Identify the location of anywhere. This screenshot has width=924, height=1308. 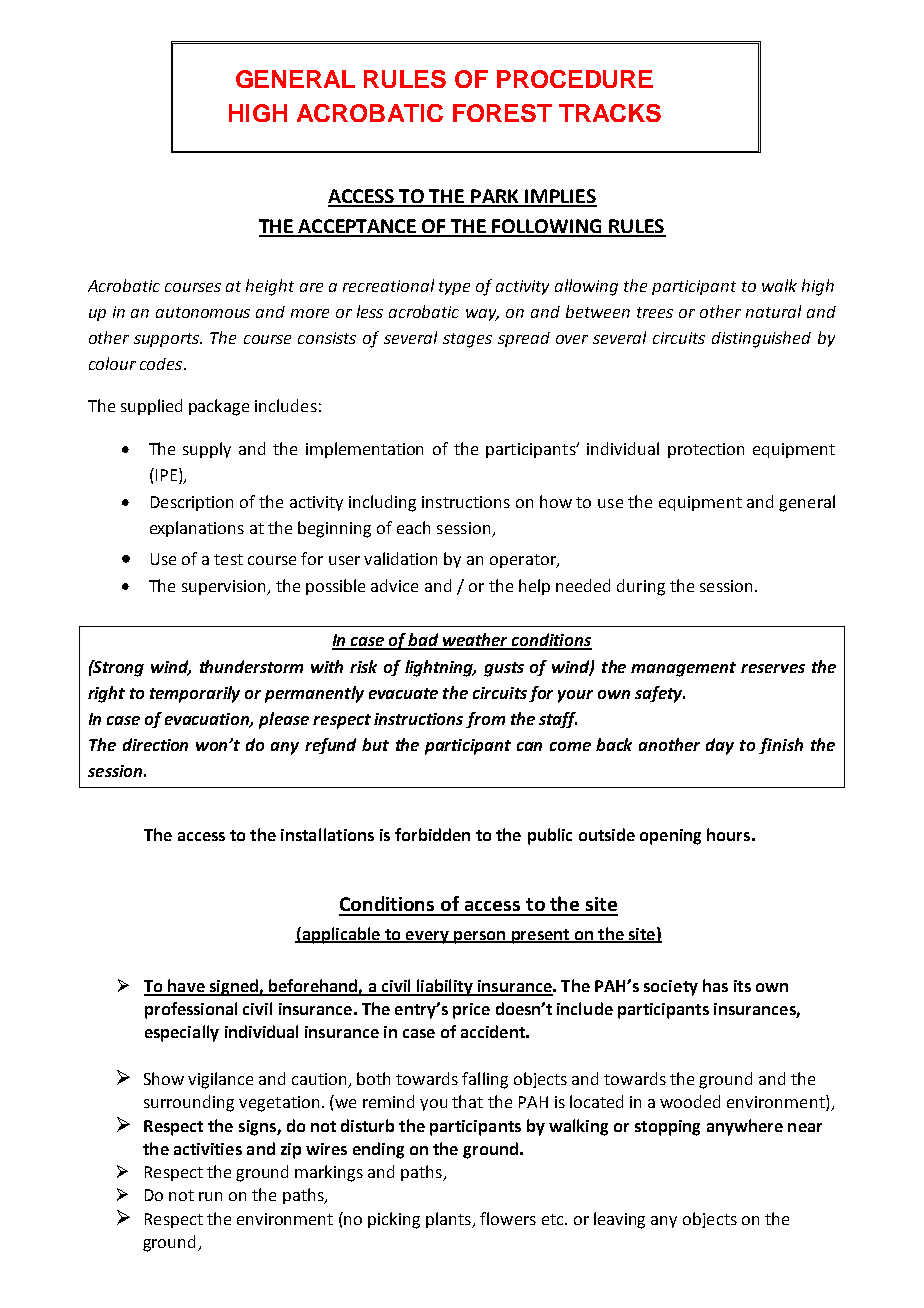
(745, 1127).
